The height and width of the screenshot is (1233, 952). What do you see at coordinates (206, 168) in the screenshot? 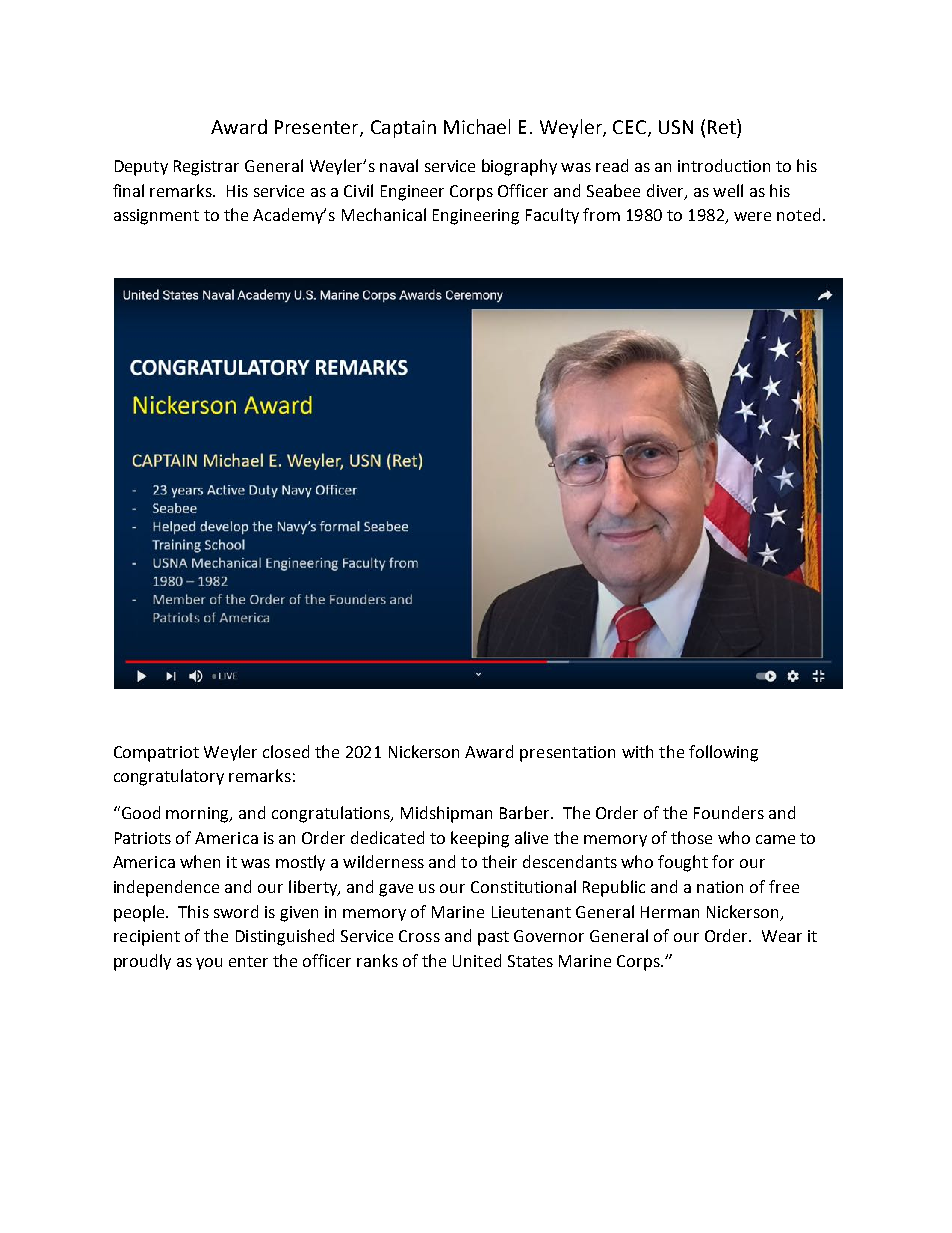
I see `Registrar` at bounding box center [206, 168].
